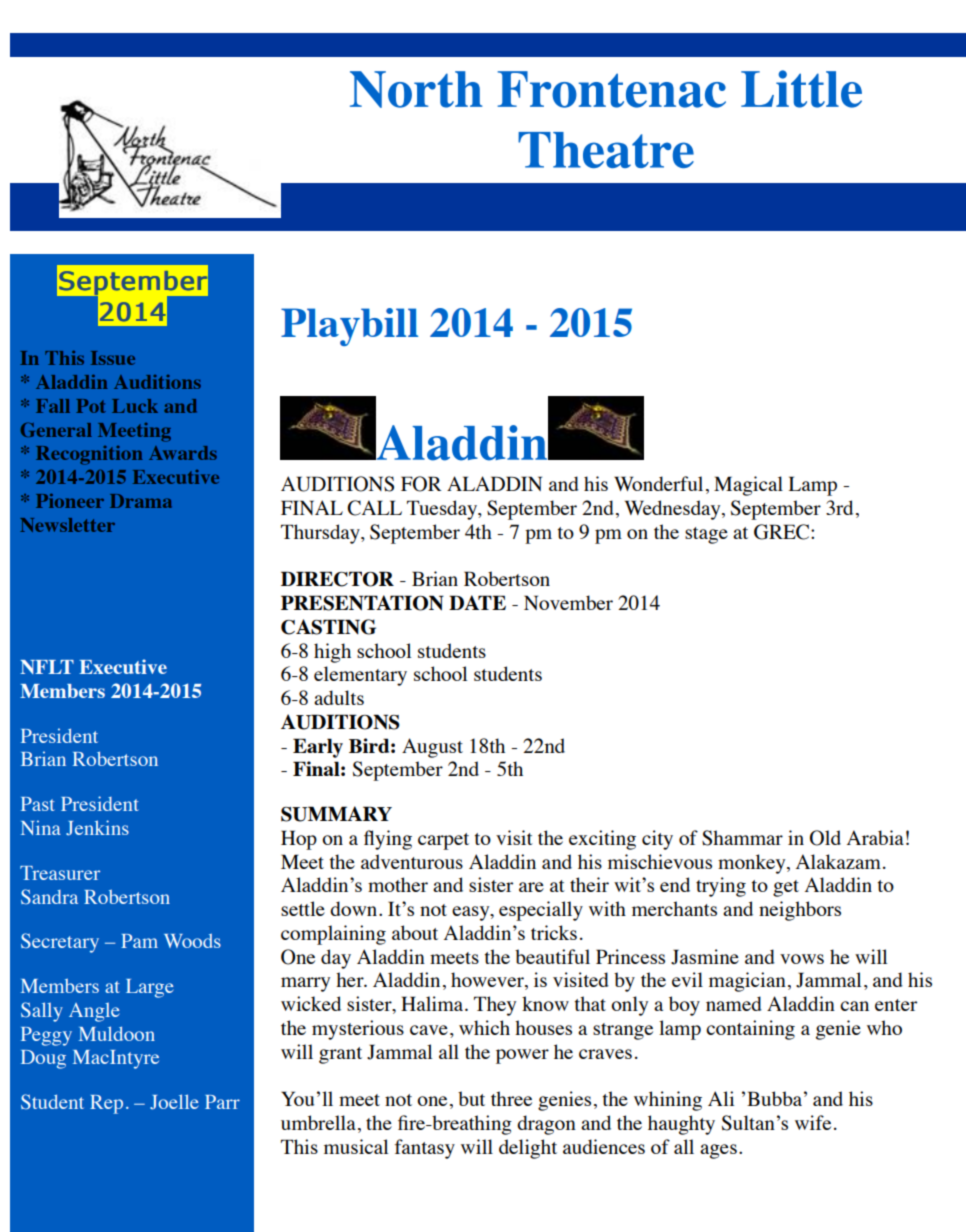 The height and width of the screenshot is (1232, 966). What do you see at coordinates (67, 525) in the screenshot?
I see `Newsletter` at bounding box center [67, 525].
